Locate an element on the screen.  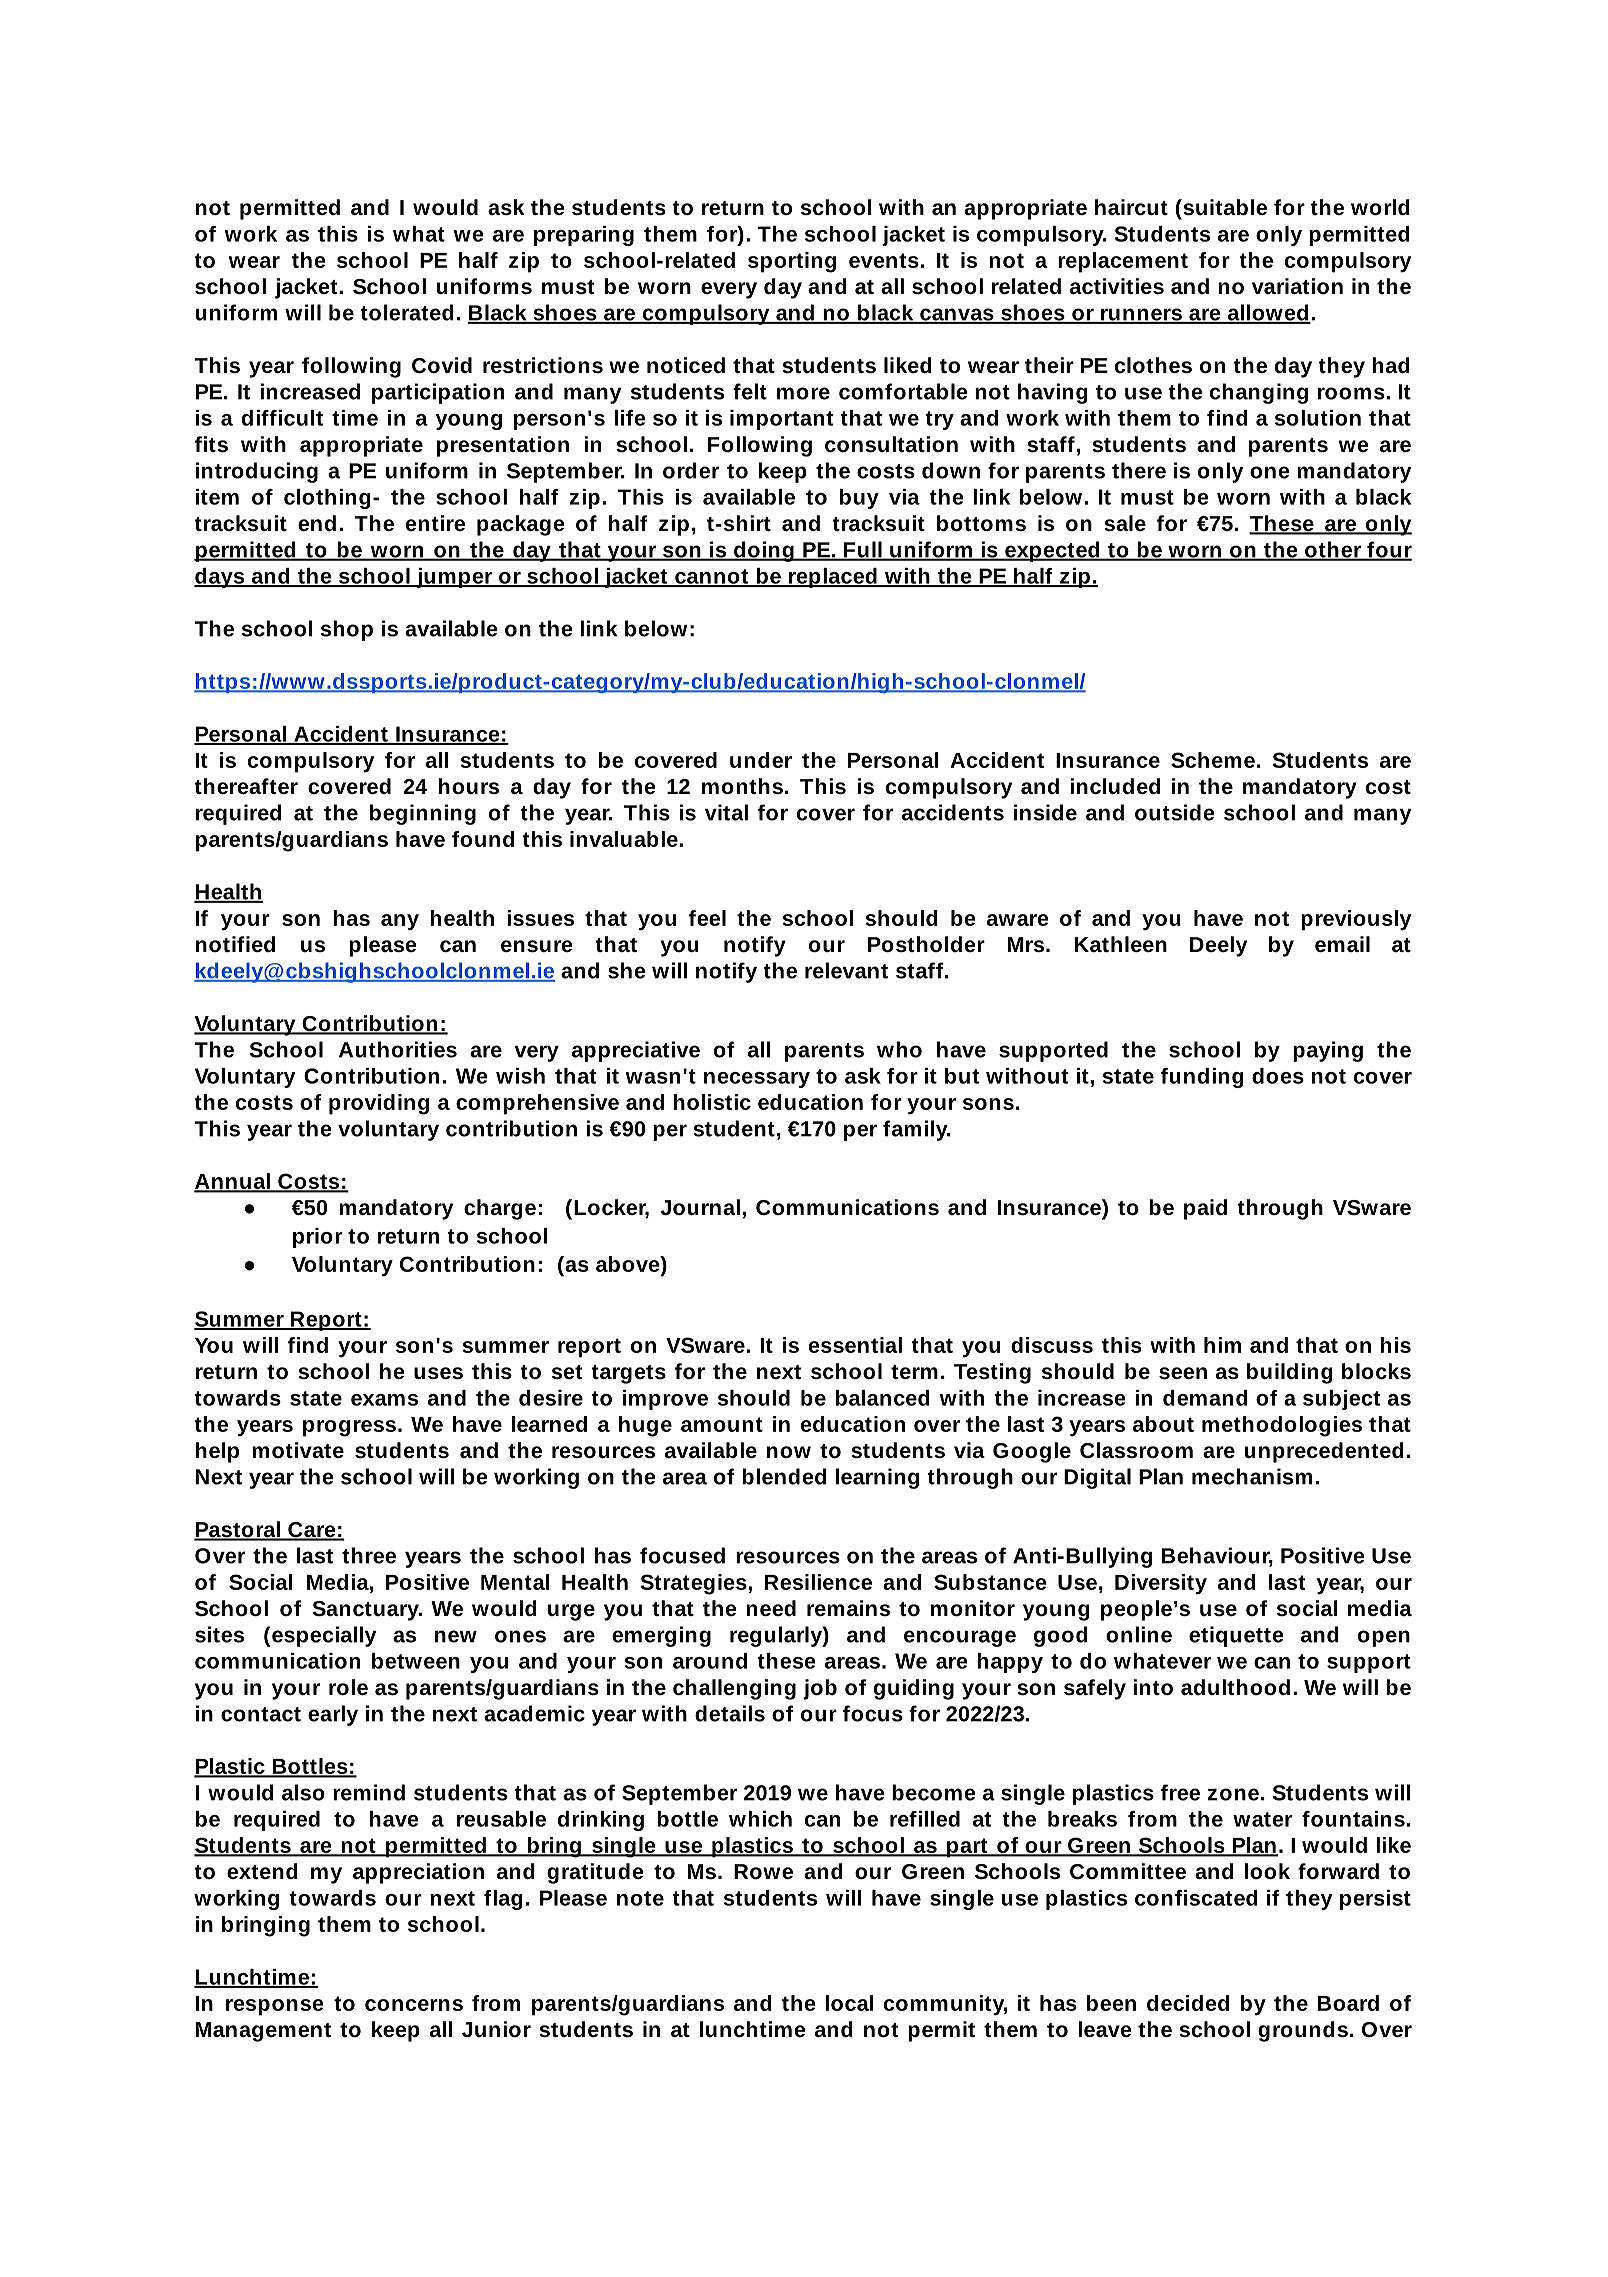
tolerated is located at coordinates (407, 312).
